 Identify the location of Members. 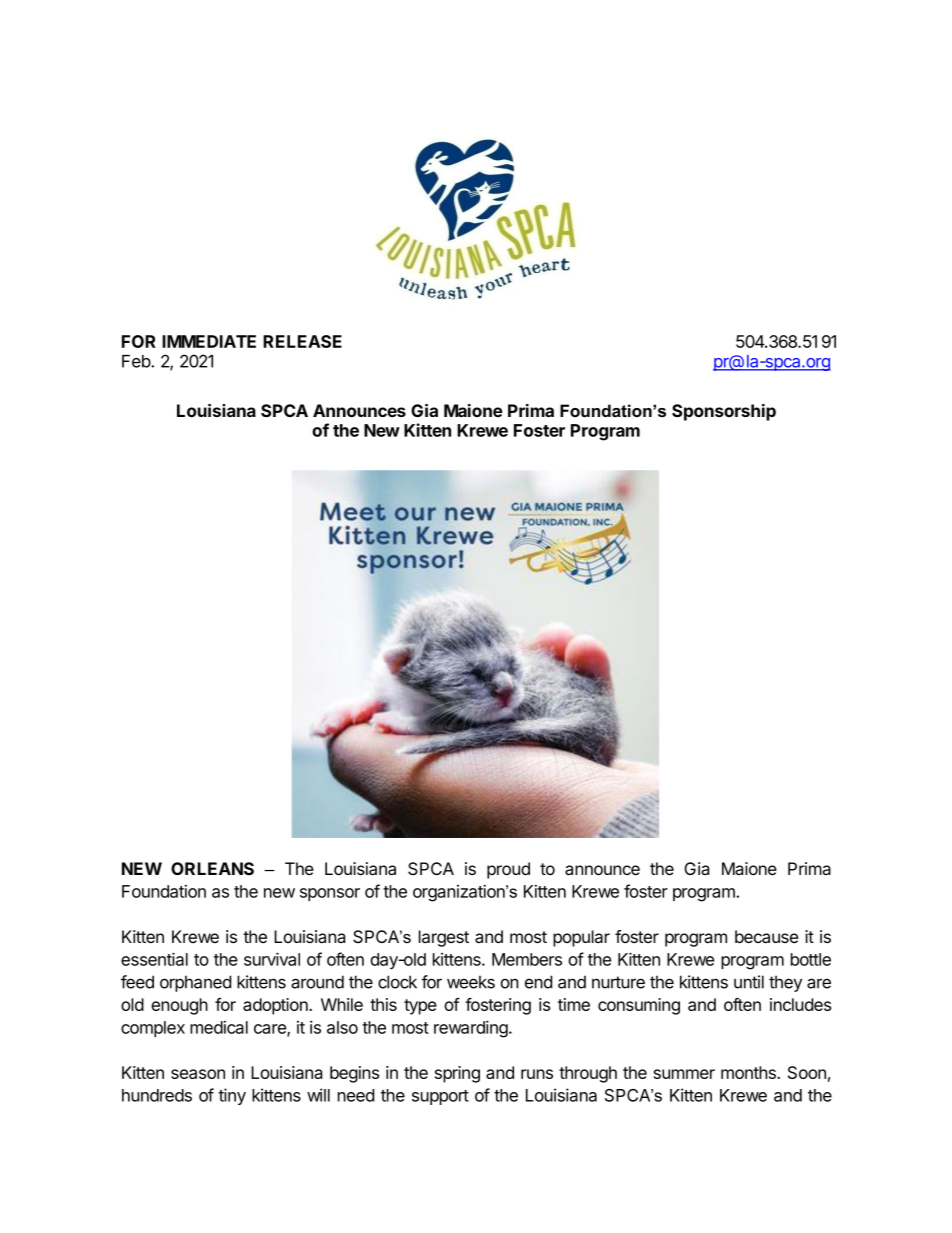
(527, 959).
